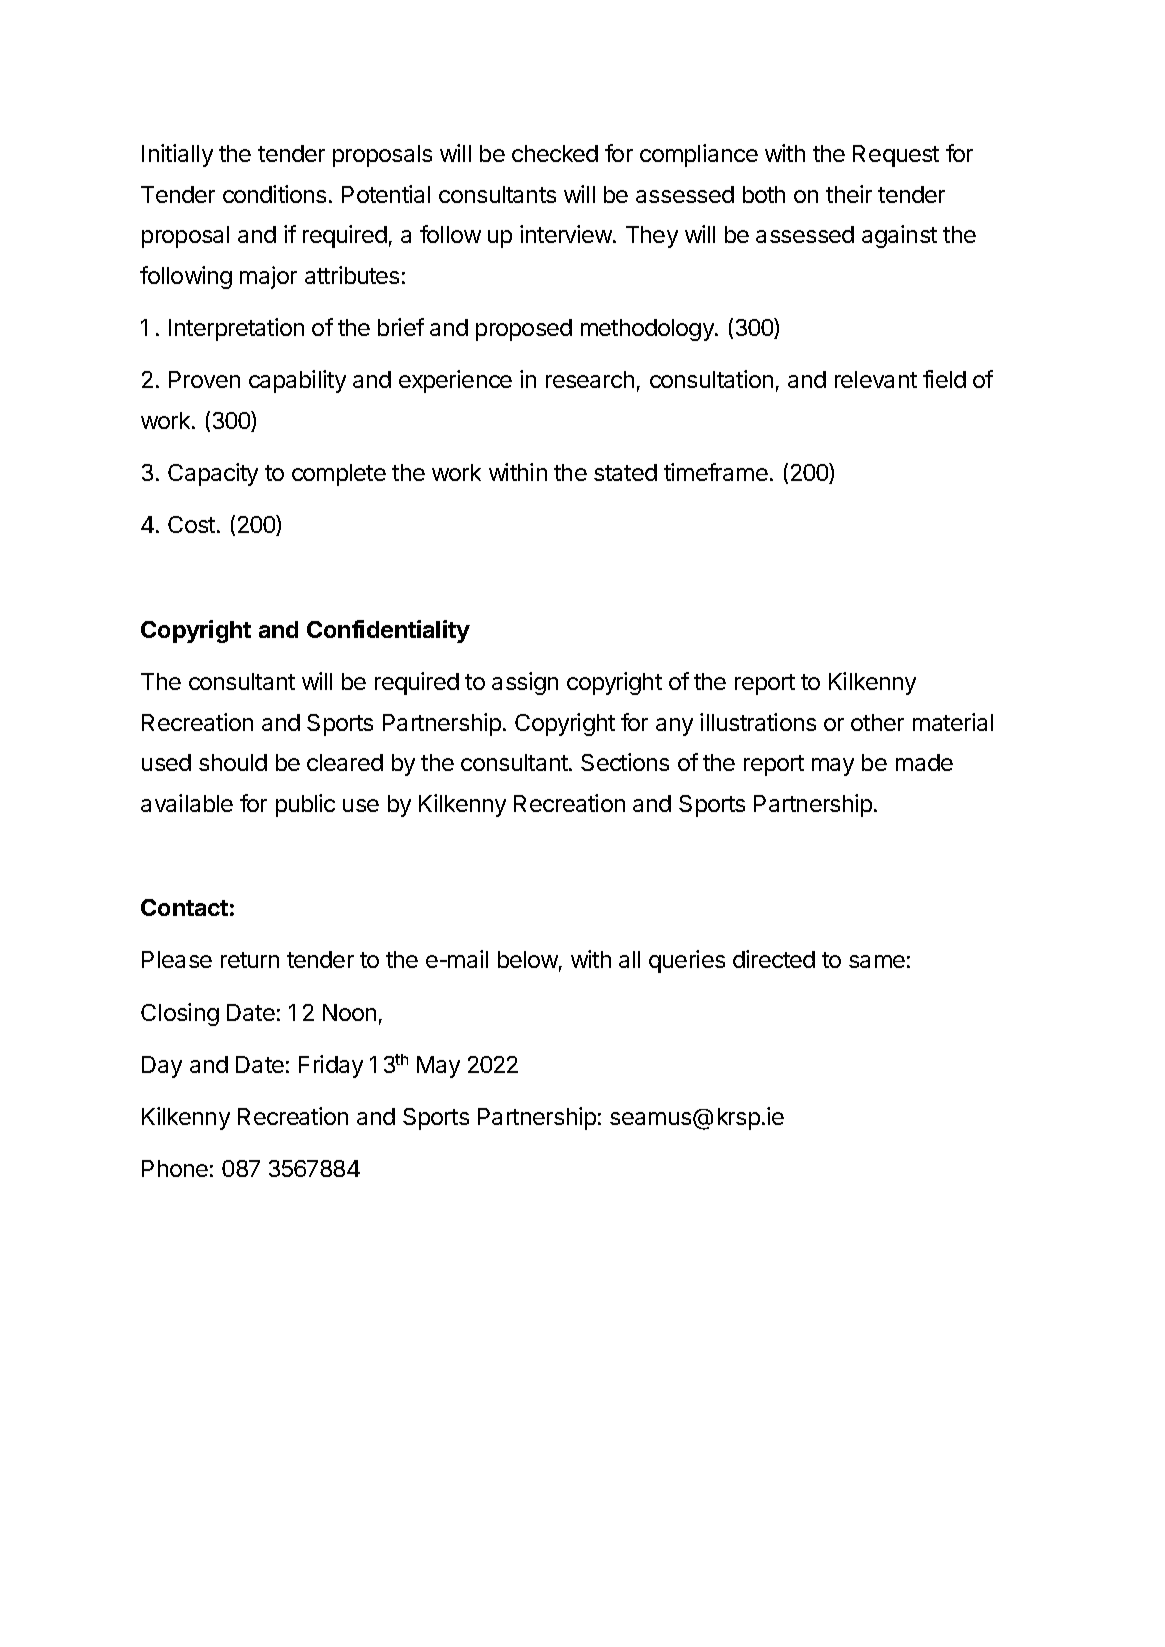 The width and height of the screenshot is (1165, 1647). I want to click on research, so click(590, 379).
